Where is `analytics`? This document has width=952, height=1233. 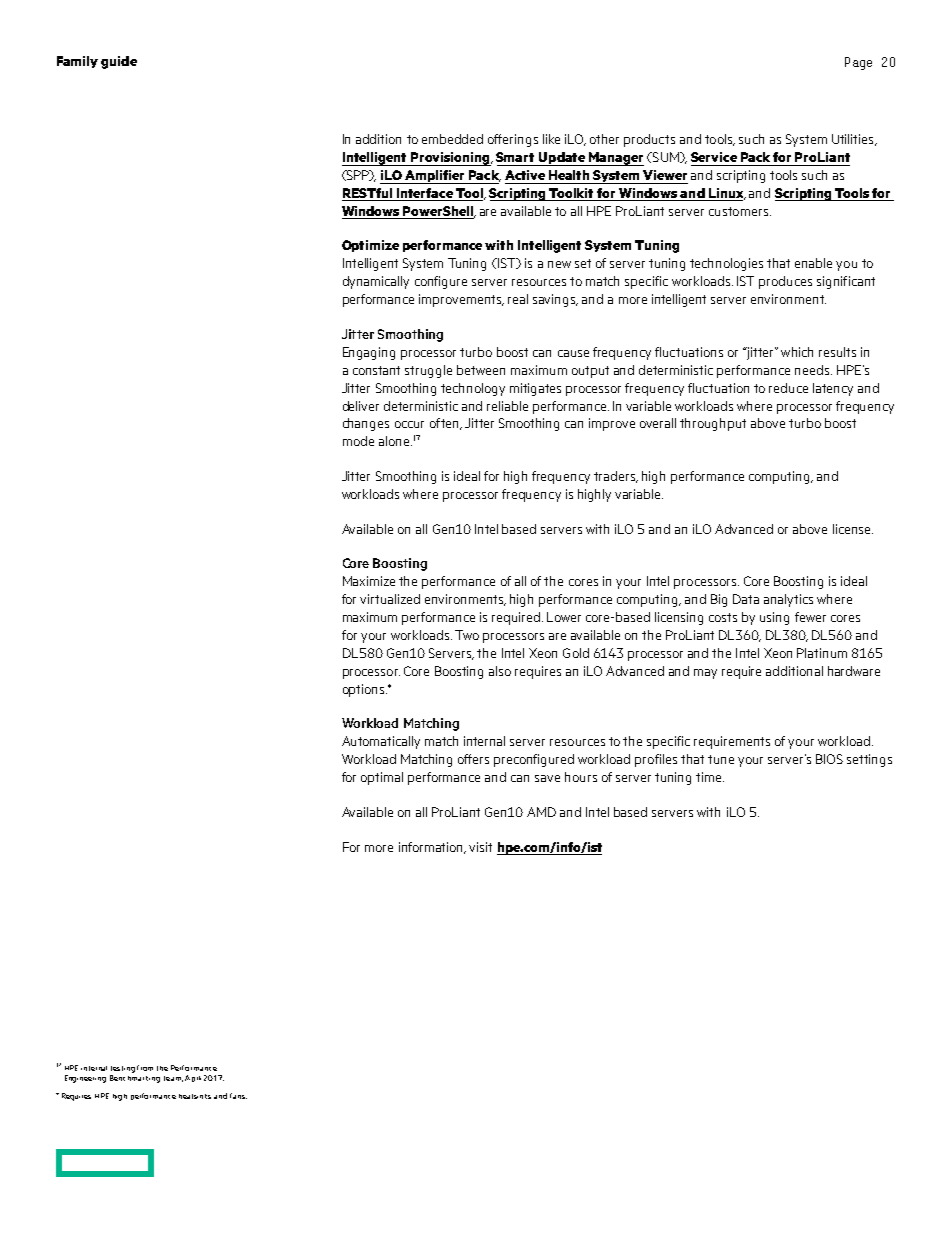
analytics is located at coordinates (788, 600).
